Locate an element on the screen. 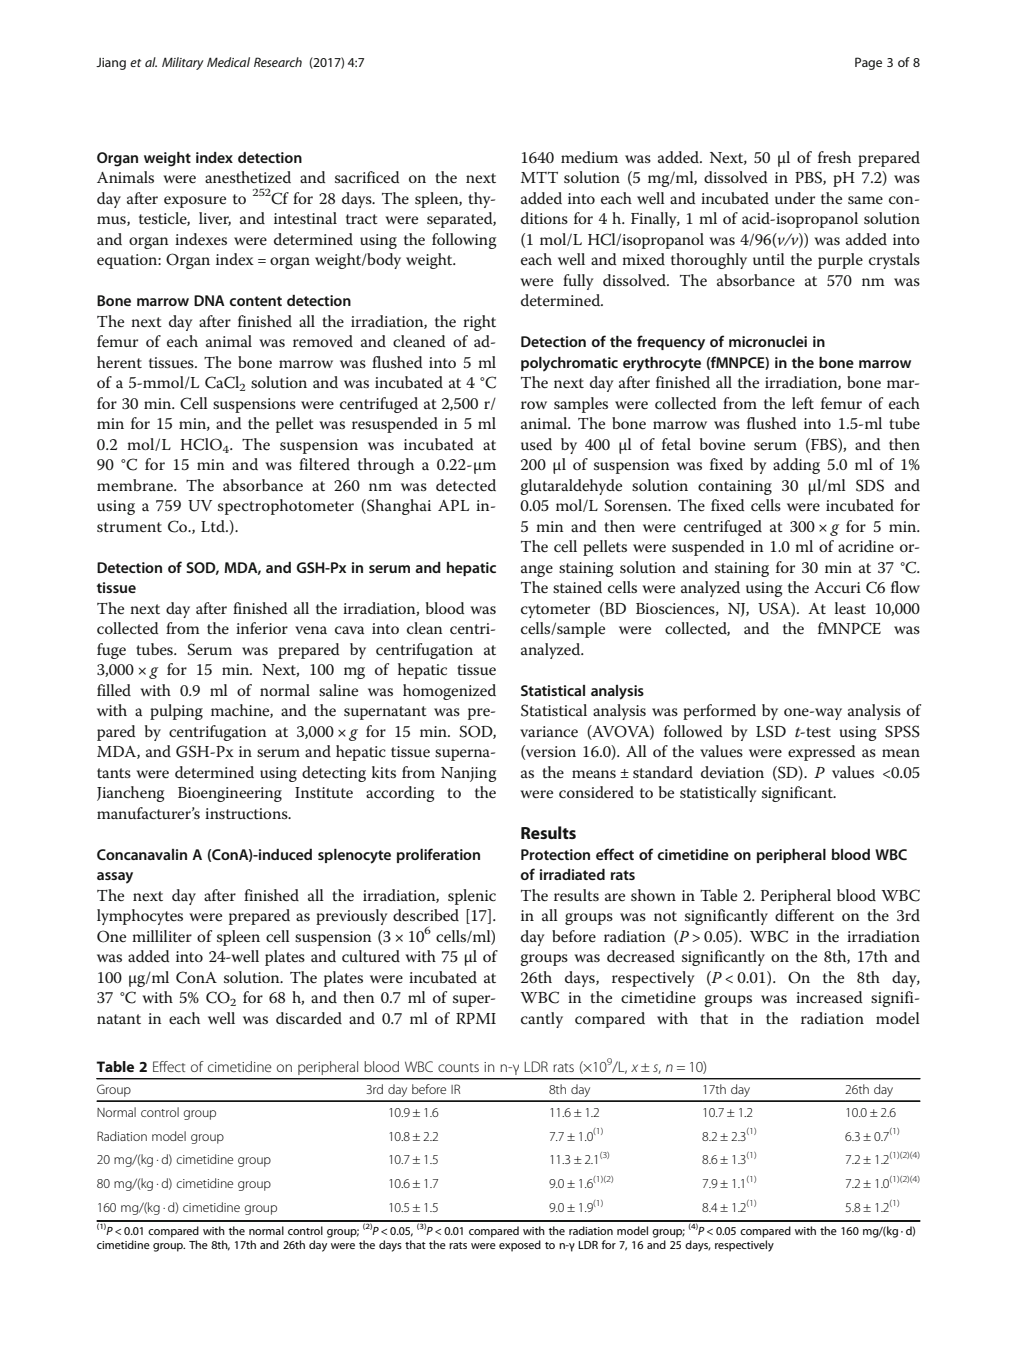 The height and width of the screenshot is (1351, 1017). homogenized is located at coordinates (449, 692).
